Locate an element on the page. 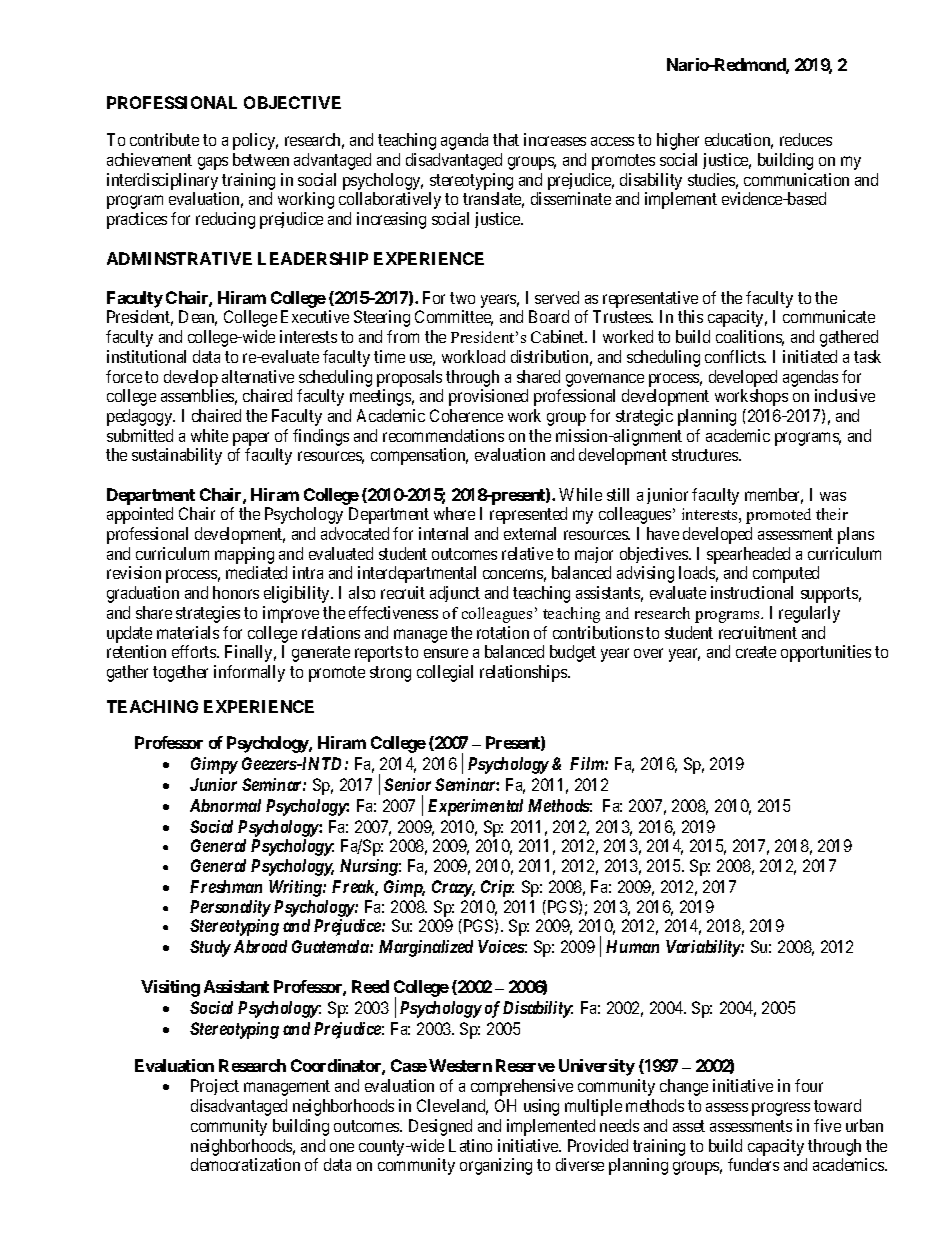  progress is located at coordinates (781, 1109).
